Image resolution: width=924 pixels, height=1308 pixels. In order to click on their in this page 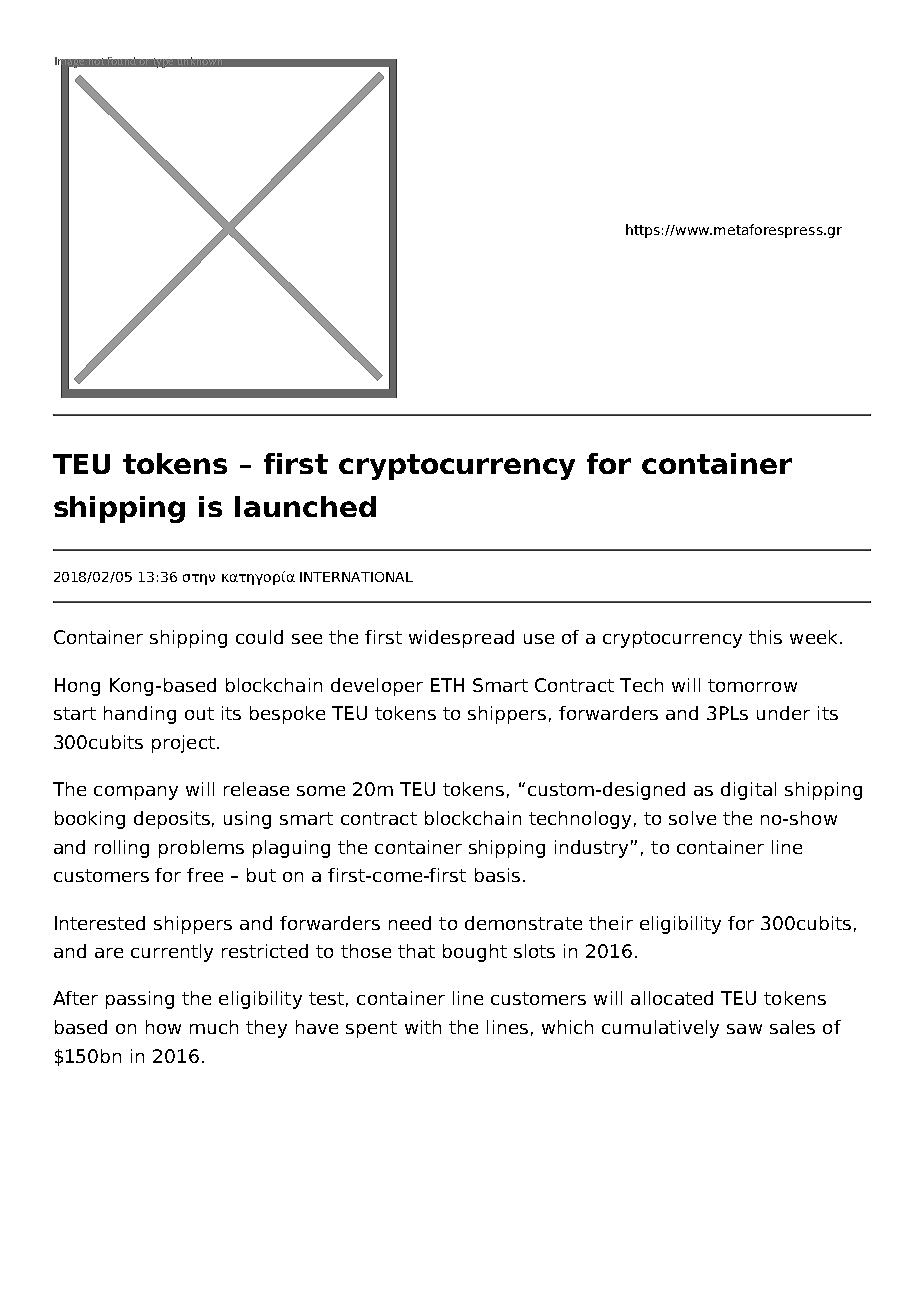, I will do `click(611, 923)`.
